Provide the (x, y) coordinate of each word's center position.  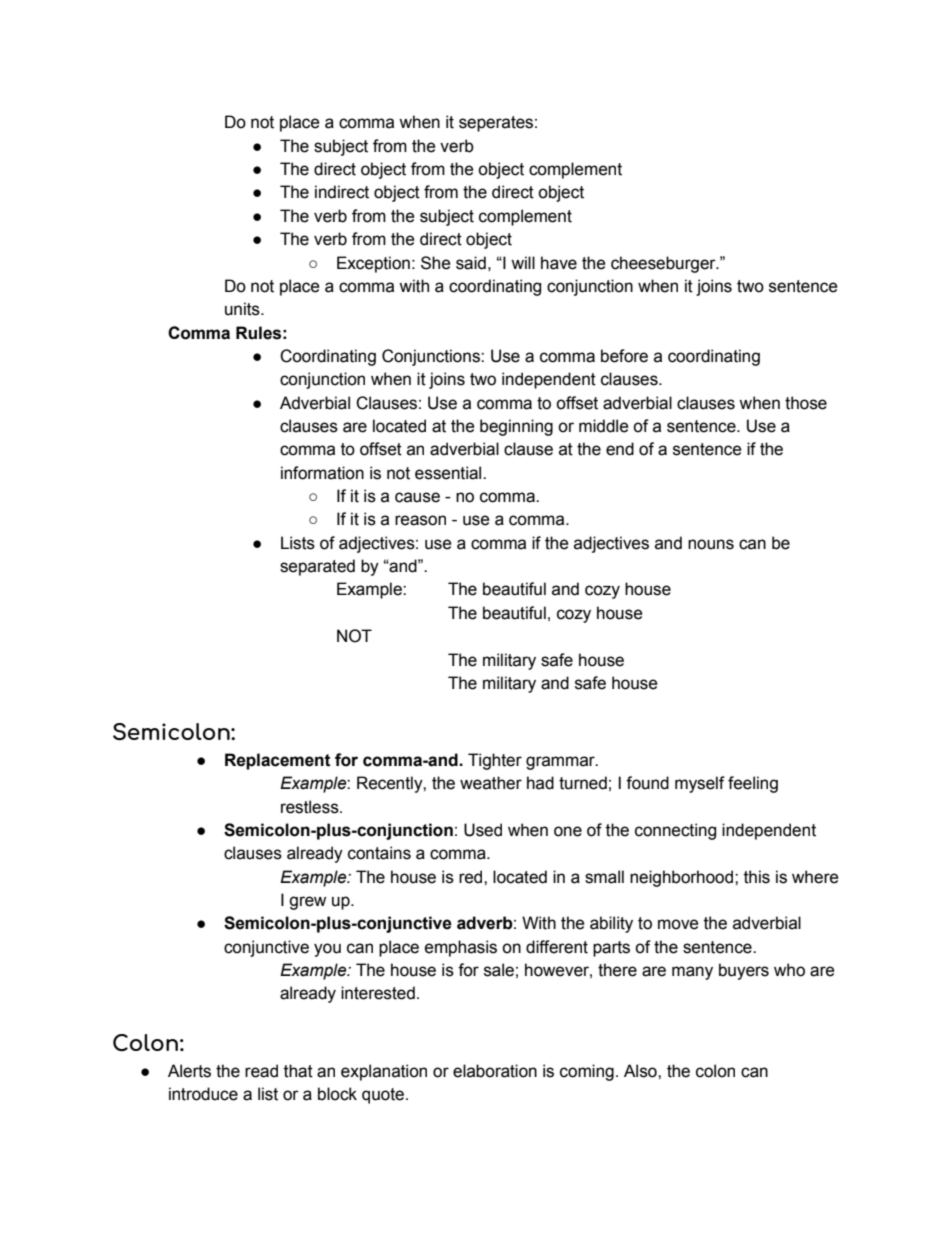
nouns (711, 544)
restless (311, 807)
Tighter (495, 761)
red (472, 877)
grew (307, 903)
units (243, 309)
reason (420, 520)
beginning (516, 427)
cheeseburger (664, 264)
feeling (753, 784)
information (322, 473)
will (523, 262)
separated (317, 567)
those (806, 403)
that (298, 1071)
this (757, 877)
